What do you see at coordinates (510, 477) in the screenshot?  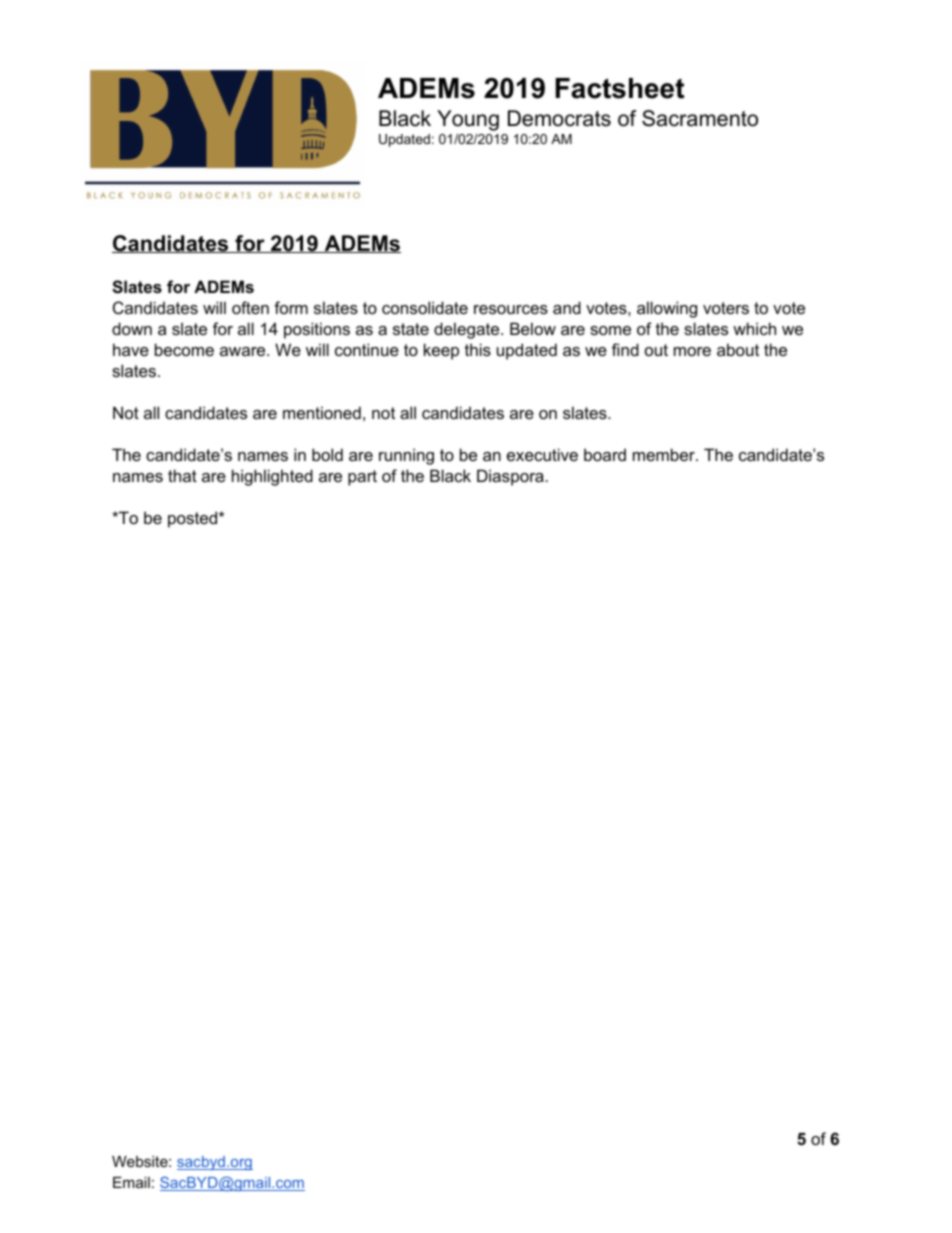 I see `Diaspora` at bounding box center [510, 477].
